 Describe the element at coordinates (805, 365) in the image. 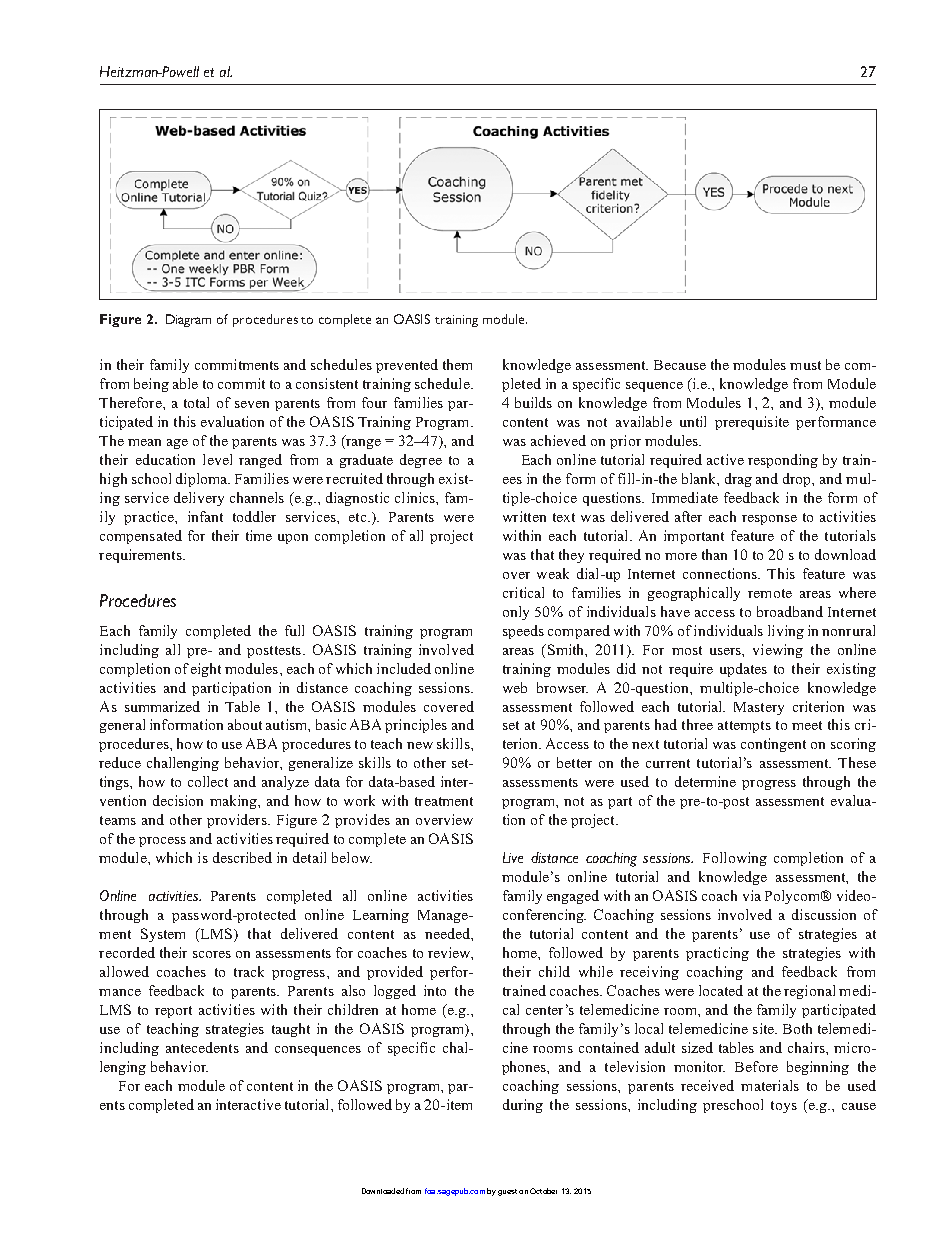

I see `must` at that location.
